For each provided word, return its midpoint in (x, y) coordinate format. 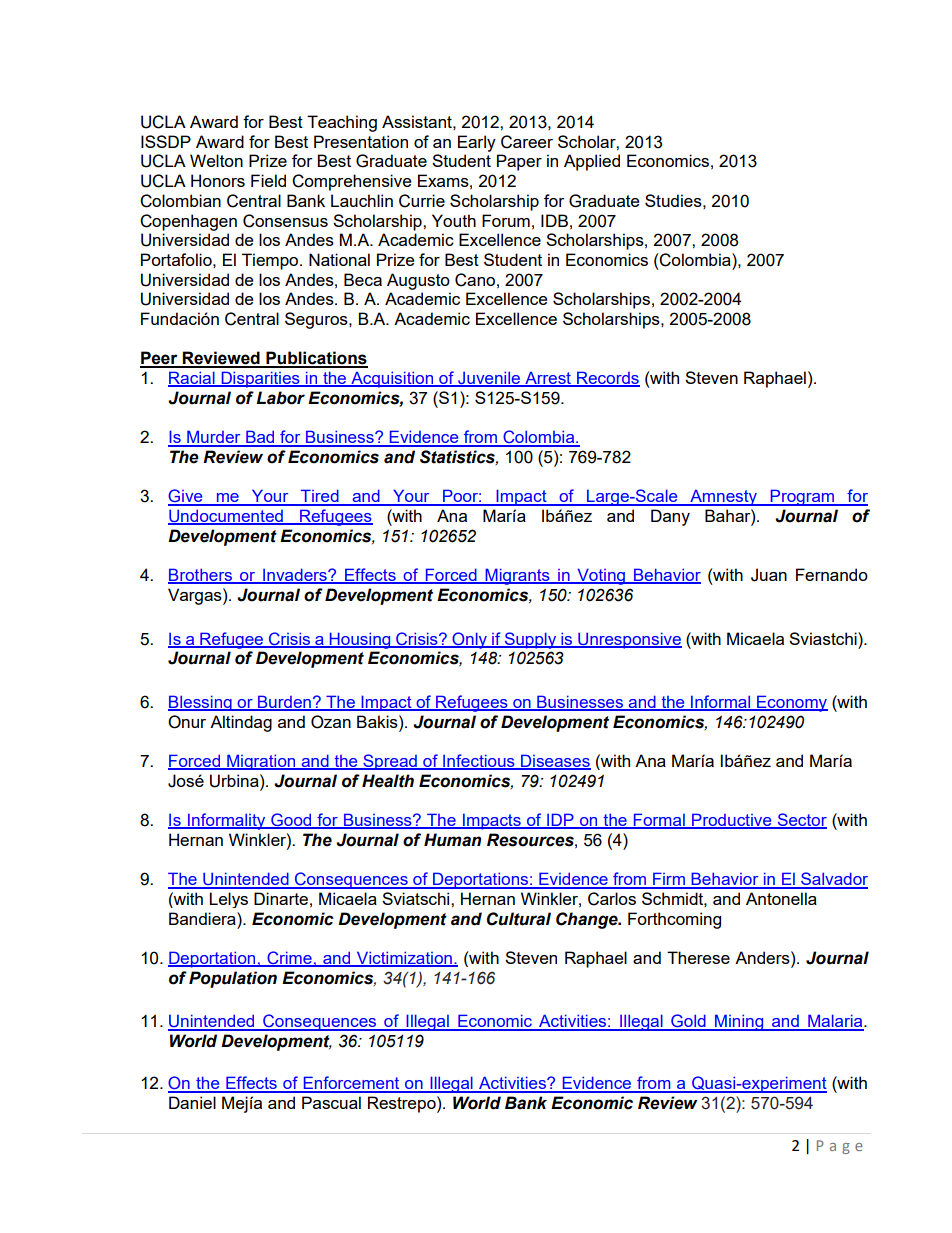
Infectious (479, 762)
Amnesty (723, 498)
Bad (260, 438)
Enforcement (351, 1084)
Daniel (192, 1102)
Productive (732, 821)
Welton (216, 160)
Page (839, 1147)
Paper (519, 162)
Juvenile (489, 379)
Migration (261, 762)
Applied (592, 162)
